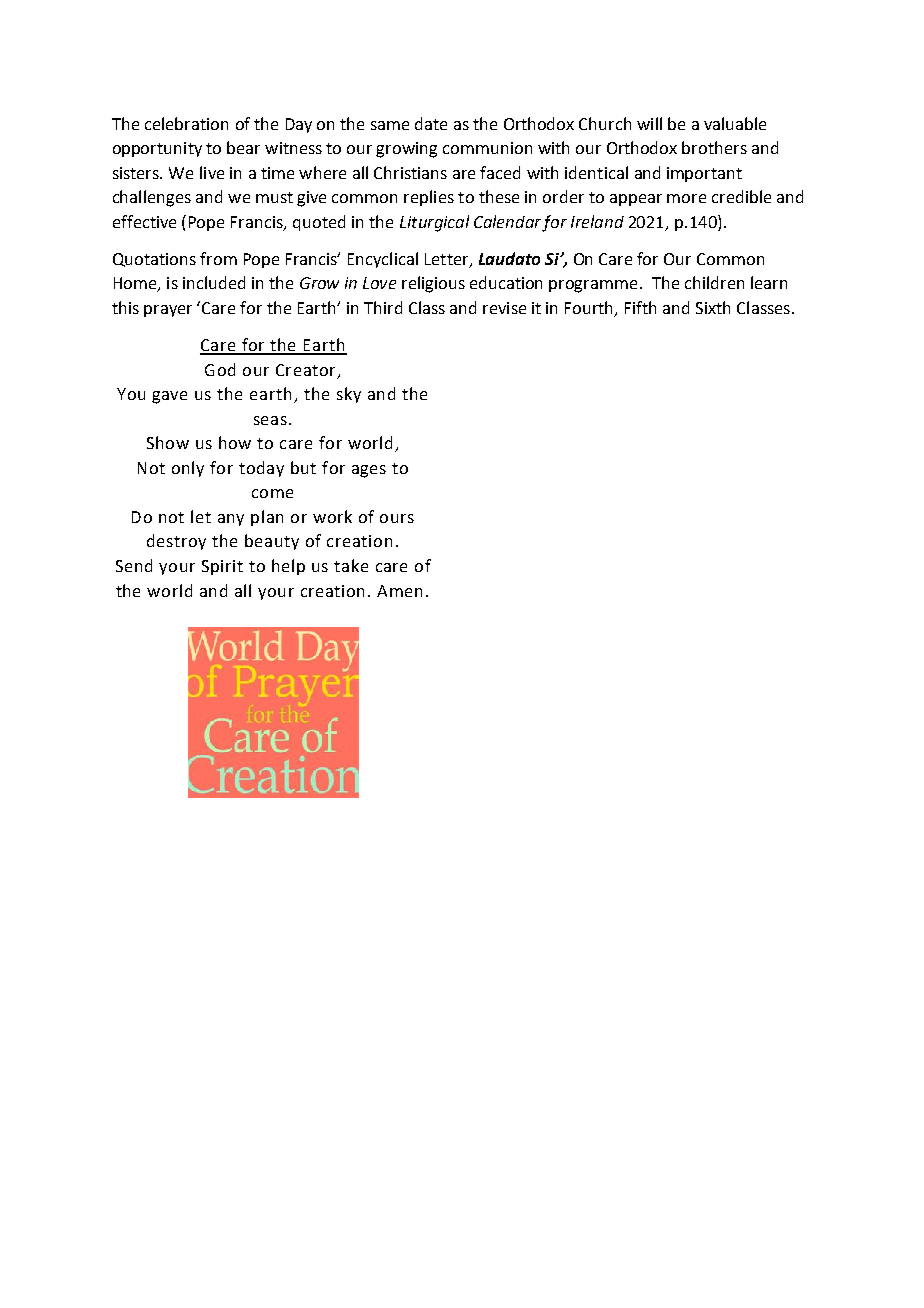 The image size is (924, 1308). What do you see at coordinates (186, 123) in the document?
I see `celebration` at bounding box center [186, 123].
